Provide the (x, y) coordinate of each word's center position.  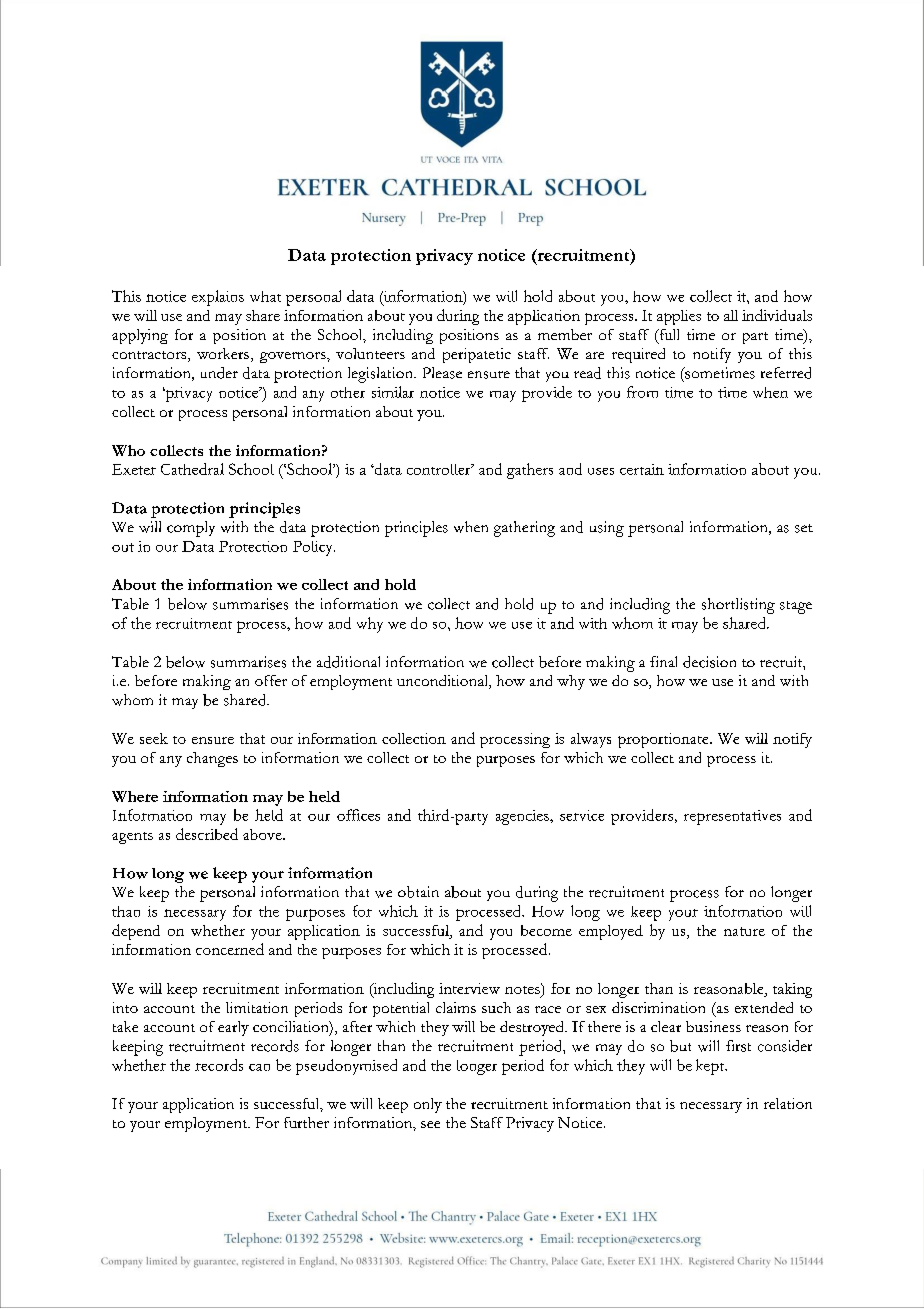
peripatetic (477, 355)
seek (154, 738)
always (591, 740)
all (731, 315)
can (259, 1067)
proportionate (664, 740)
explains (218, 298)
